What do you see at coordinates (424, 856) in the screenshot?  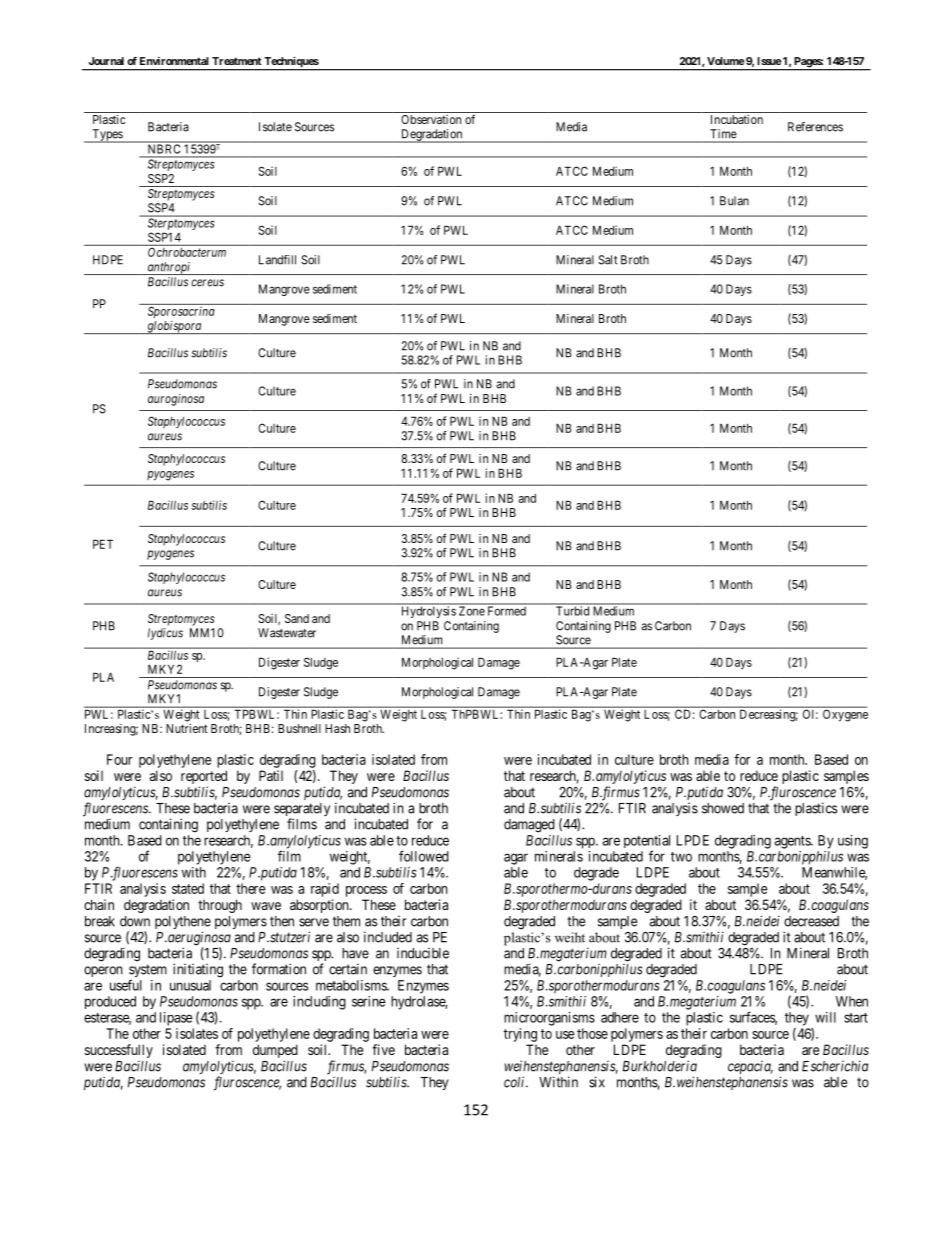 I see `followed` at bounding box center [424, 856].
